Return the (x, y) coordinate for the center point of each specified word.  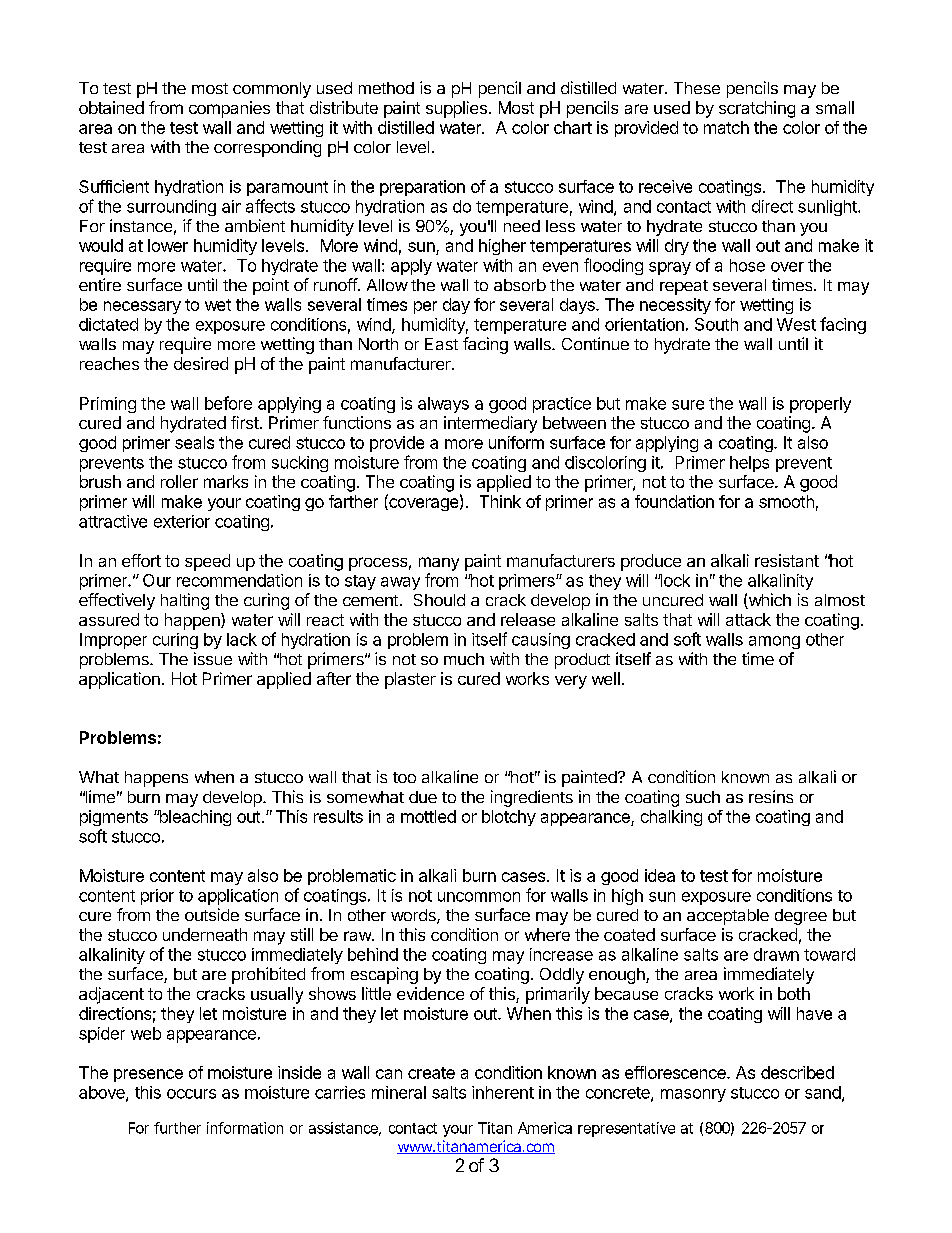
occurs (191, 1094)
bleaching (194, 818)
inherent (503, 1092)
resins (771, 796)
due (423, 797)
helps (749, 464)
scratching (757, 109)
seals (194, 442)
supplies (456, 109)
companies (229, 109)
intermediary (490, 424)
